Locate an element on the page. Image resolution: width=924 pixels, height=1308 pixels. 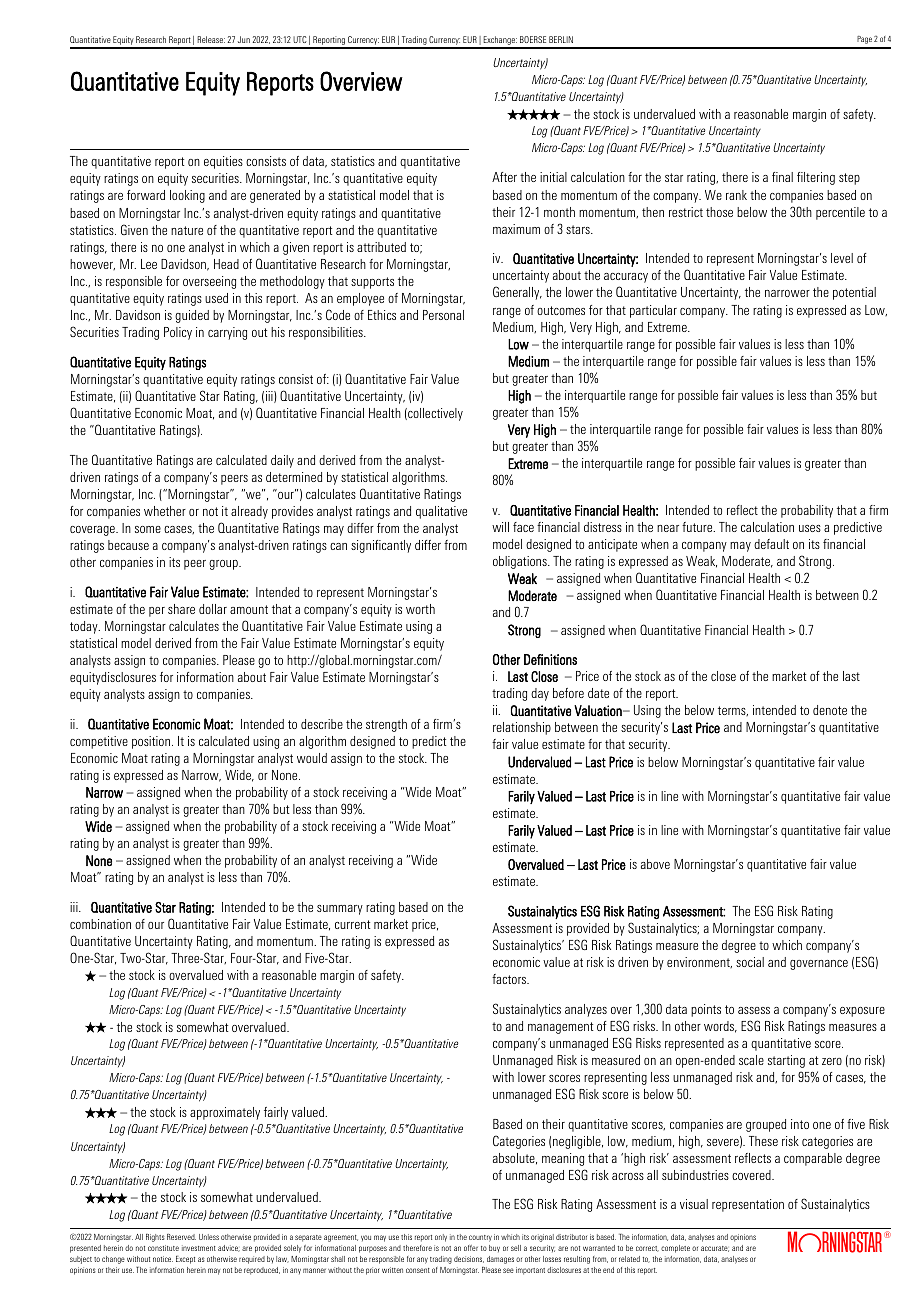
BERLIN is located at coordinates (561, 39).
